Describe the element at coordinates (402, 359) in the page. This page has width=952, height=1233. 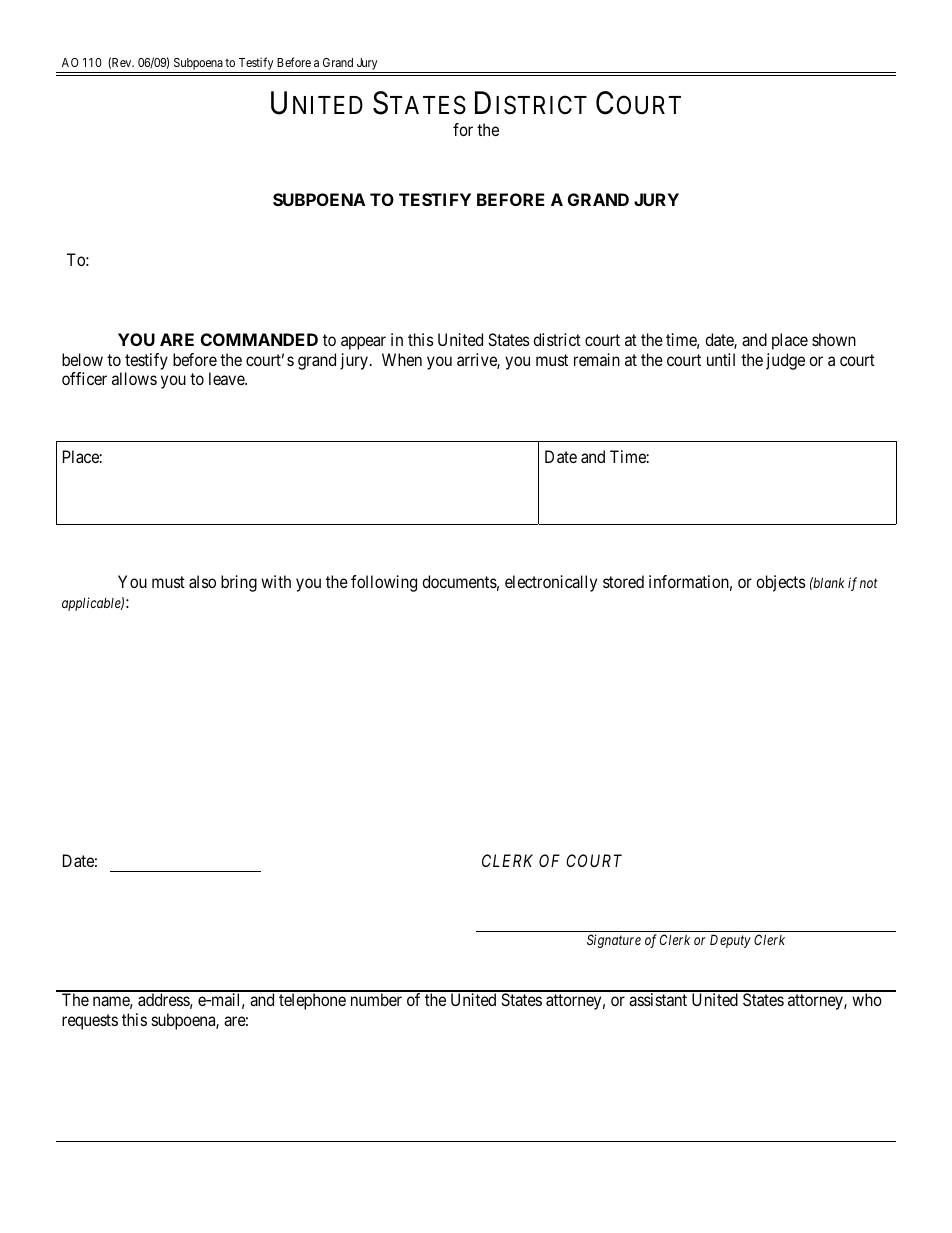
I see `When` at that location.
